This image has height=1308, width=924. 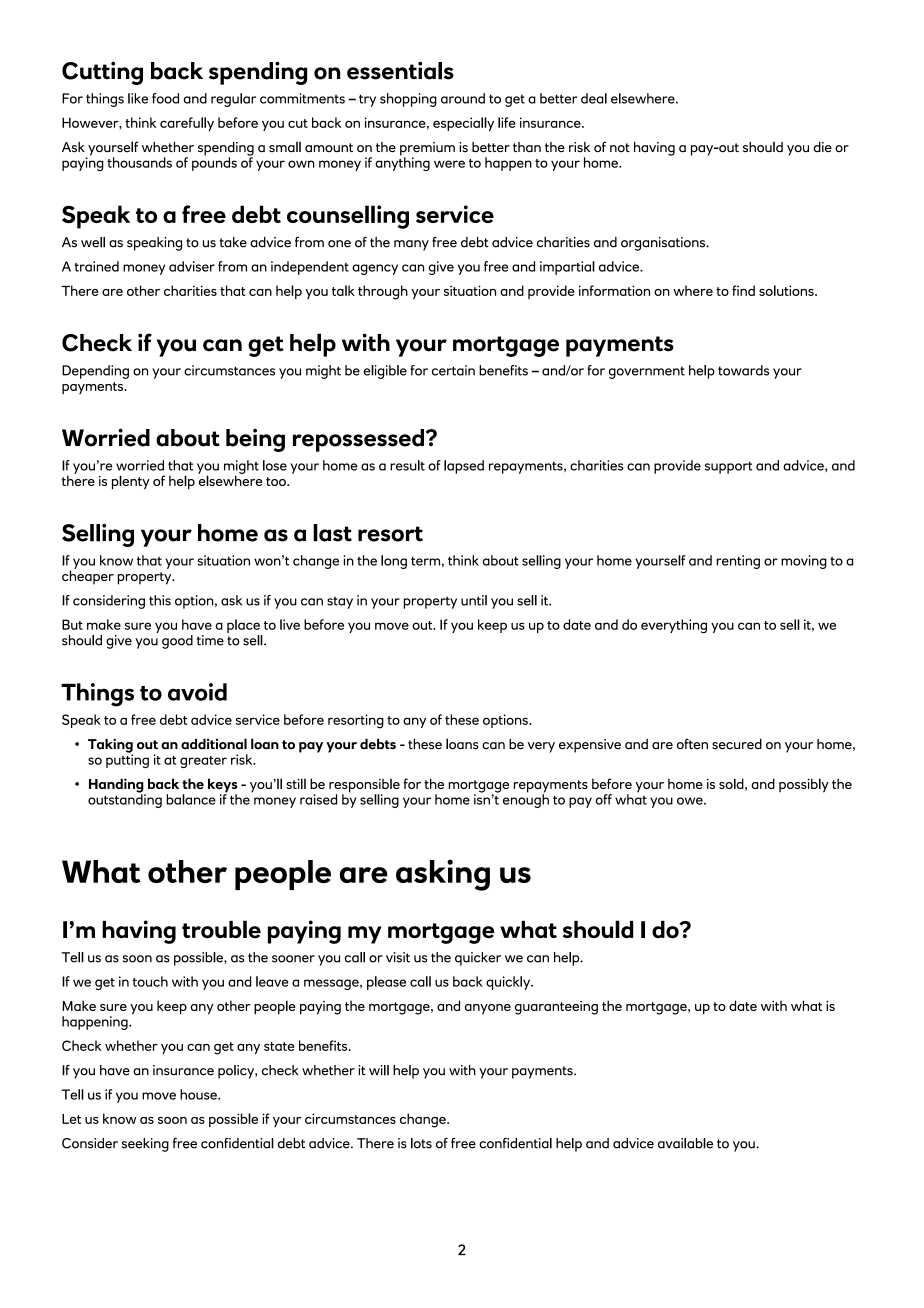 I want to click on possibly, so click(x=804, y=785).
